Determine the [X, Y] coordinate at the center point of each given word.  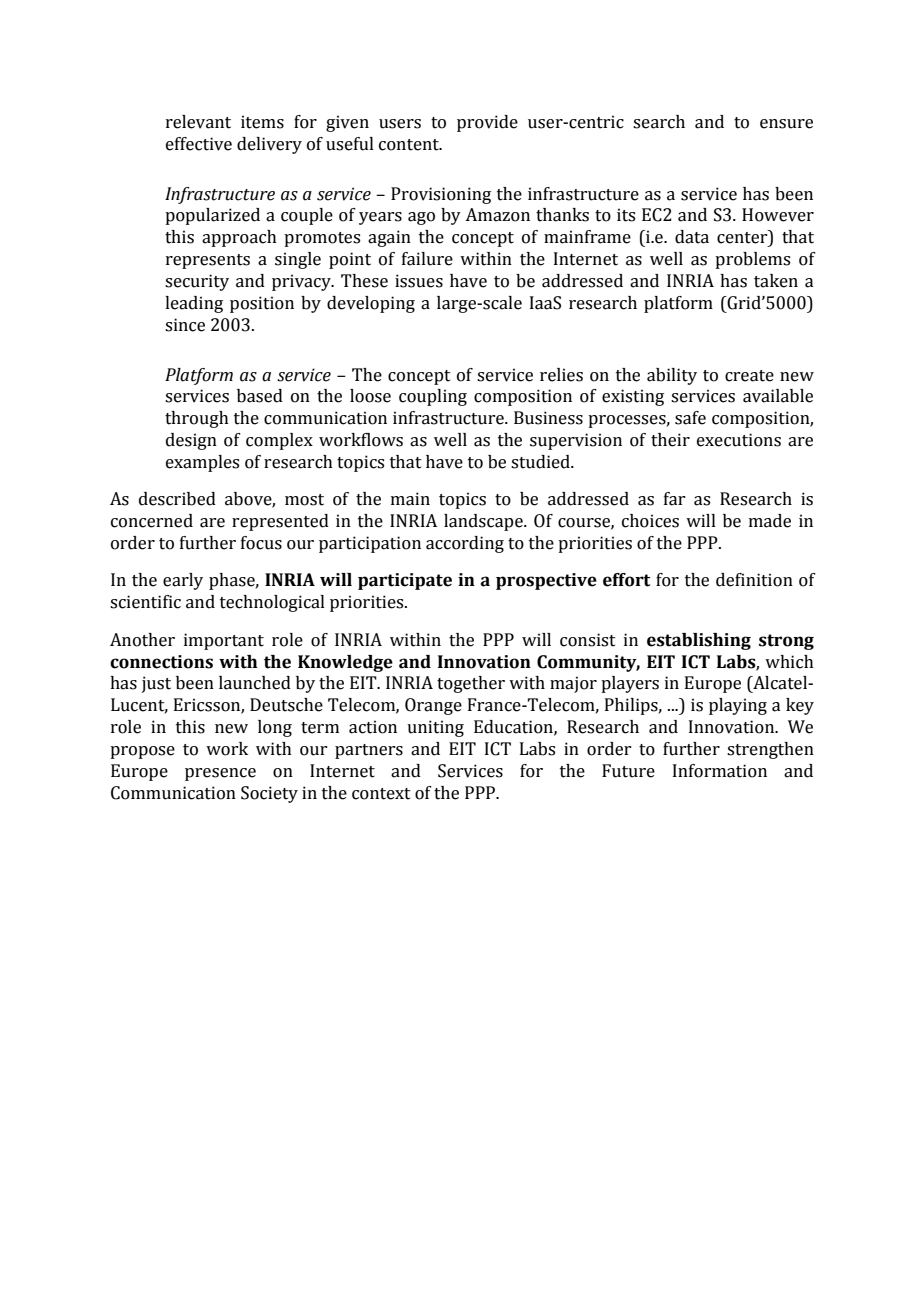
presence [220, 774]
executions [739, 440]
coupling [433, 397]
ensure [786, 124]
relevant [198, 122]
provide [487, 123]
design [191, 441]
